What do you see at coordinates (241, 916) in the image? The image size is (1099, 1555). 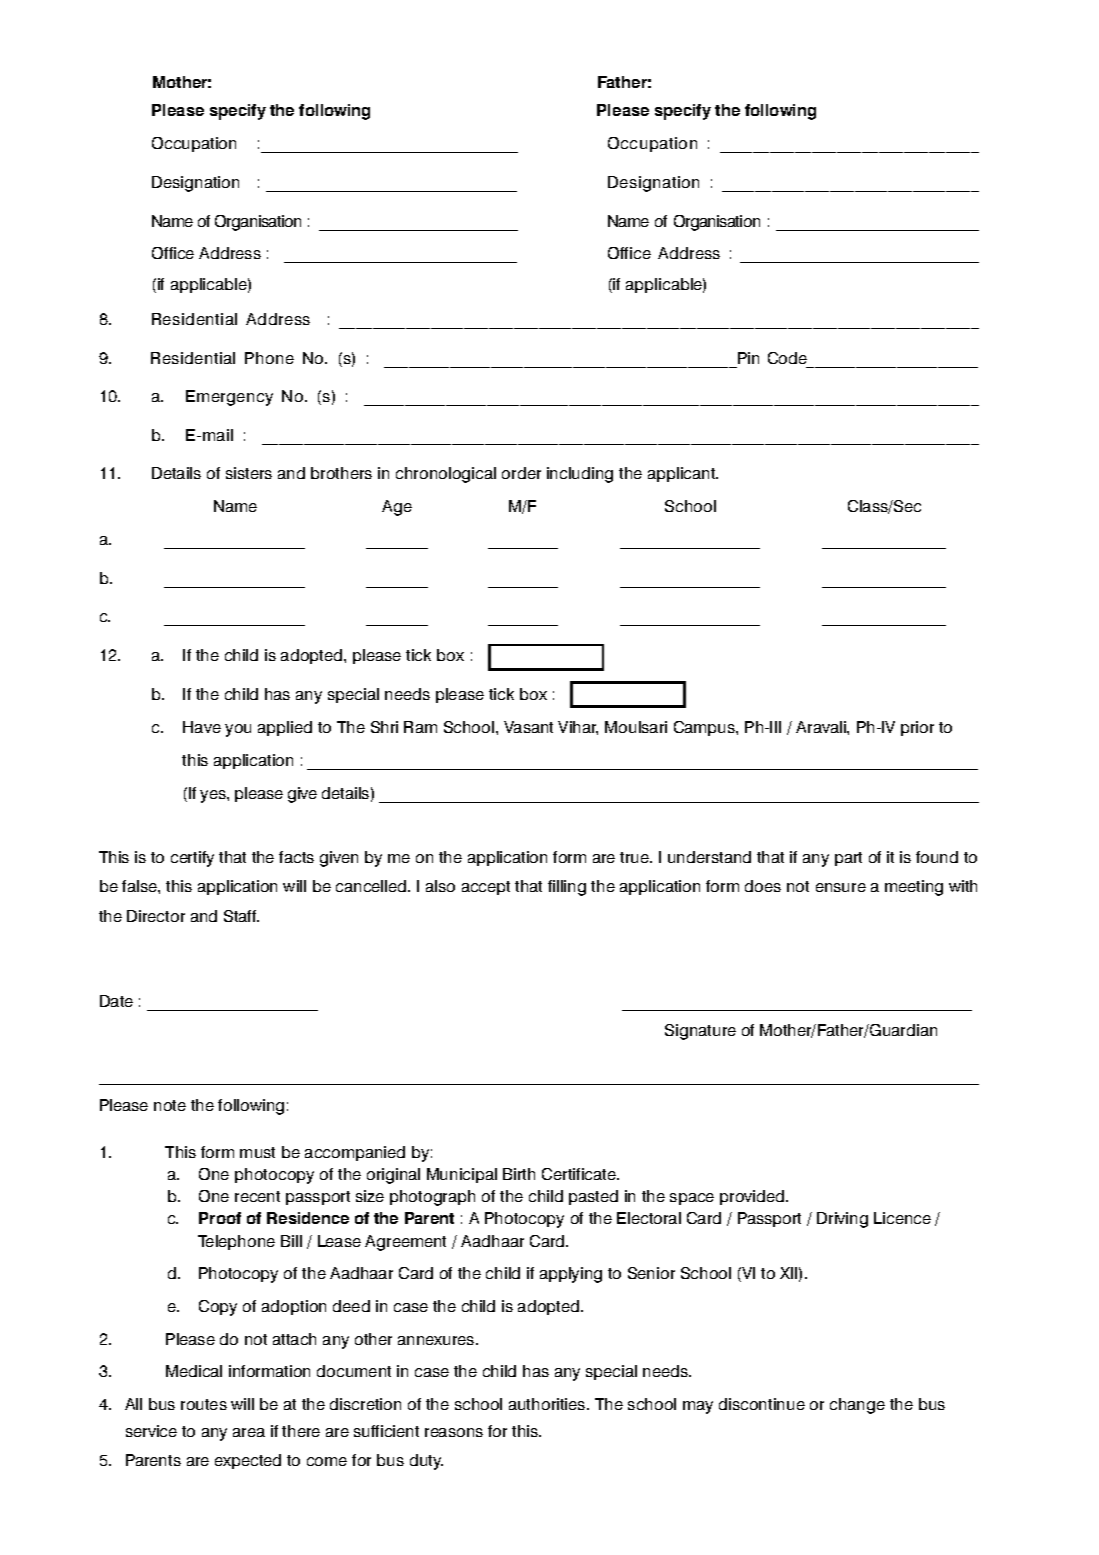 I see `Staff` at bounding box center [241, 916].
